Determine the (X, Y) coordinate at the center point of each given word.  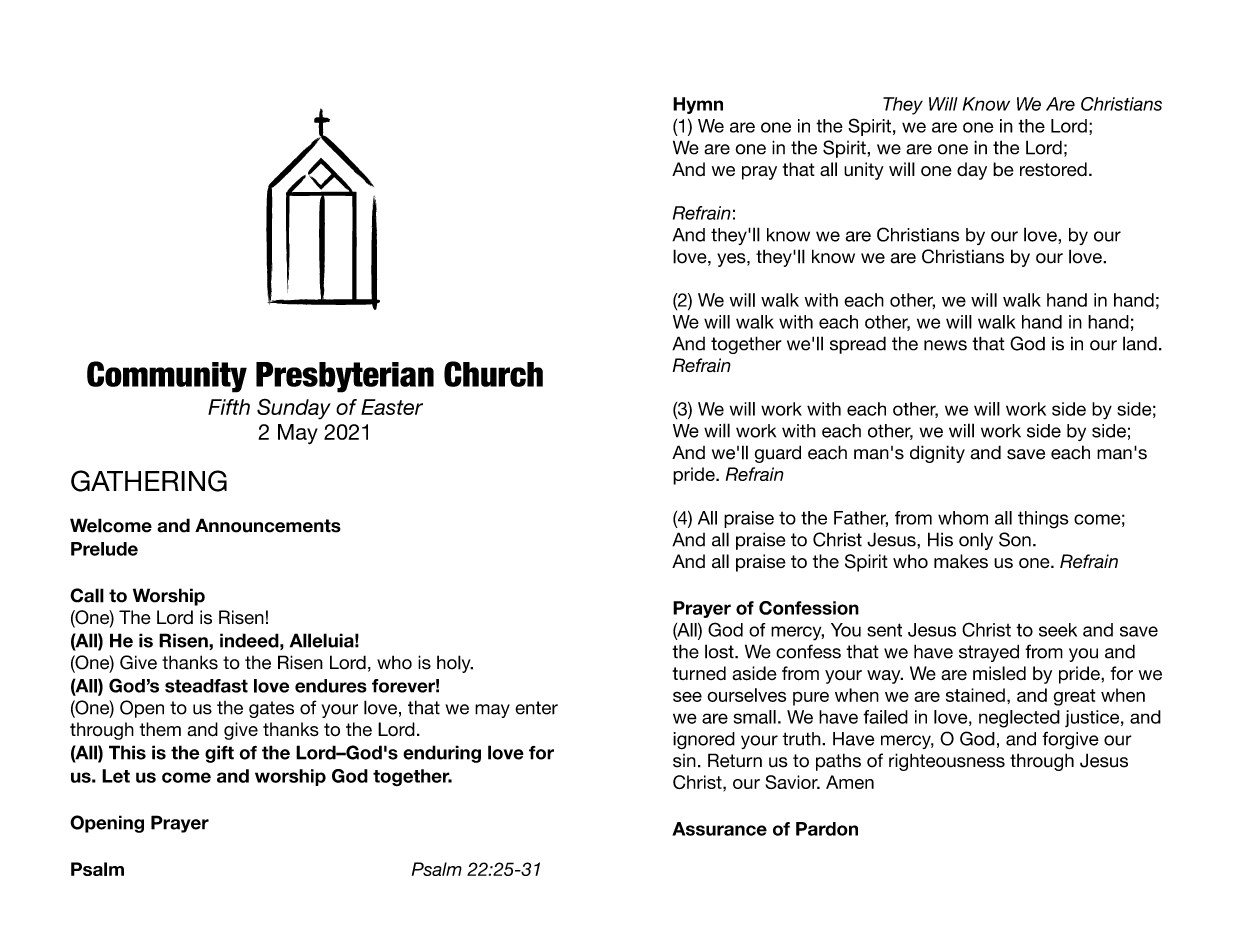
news (945, 345)
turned (699, 673)
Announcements (268, 525)
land (1140, 343)
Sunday (294, 409)
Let (116, 776)
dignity (937, 454)
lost (720, 651)
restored (1053, 169)
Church (493, 374)
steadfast (206, 686)
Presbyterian (345, 377)
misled (999, 673)
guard (778, 454)
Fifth (229, 407)
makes (961, 561)
